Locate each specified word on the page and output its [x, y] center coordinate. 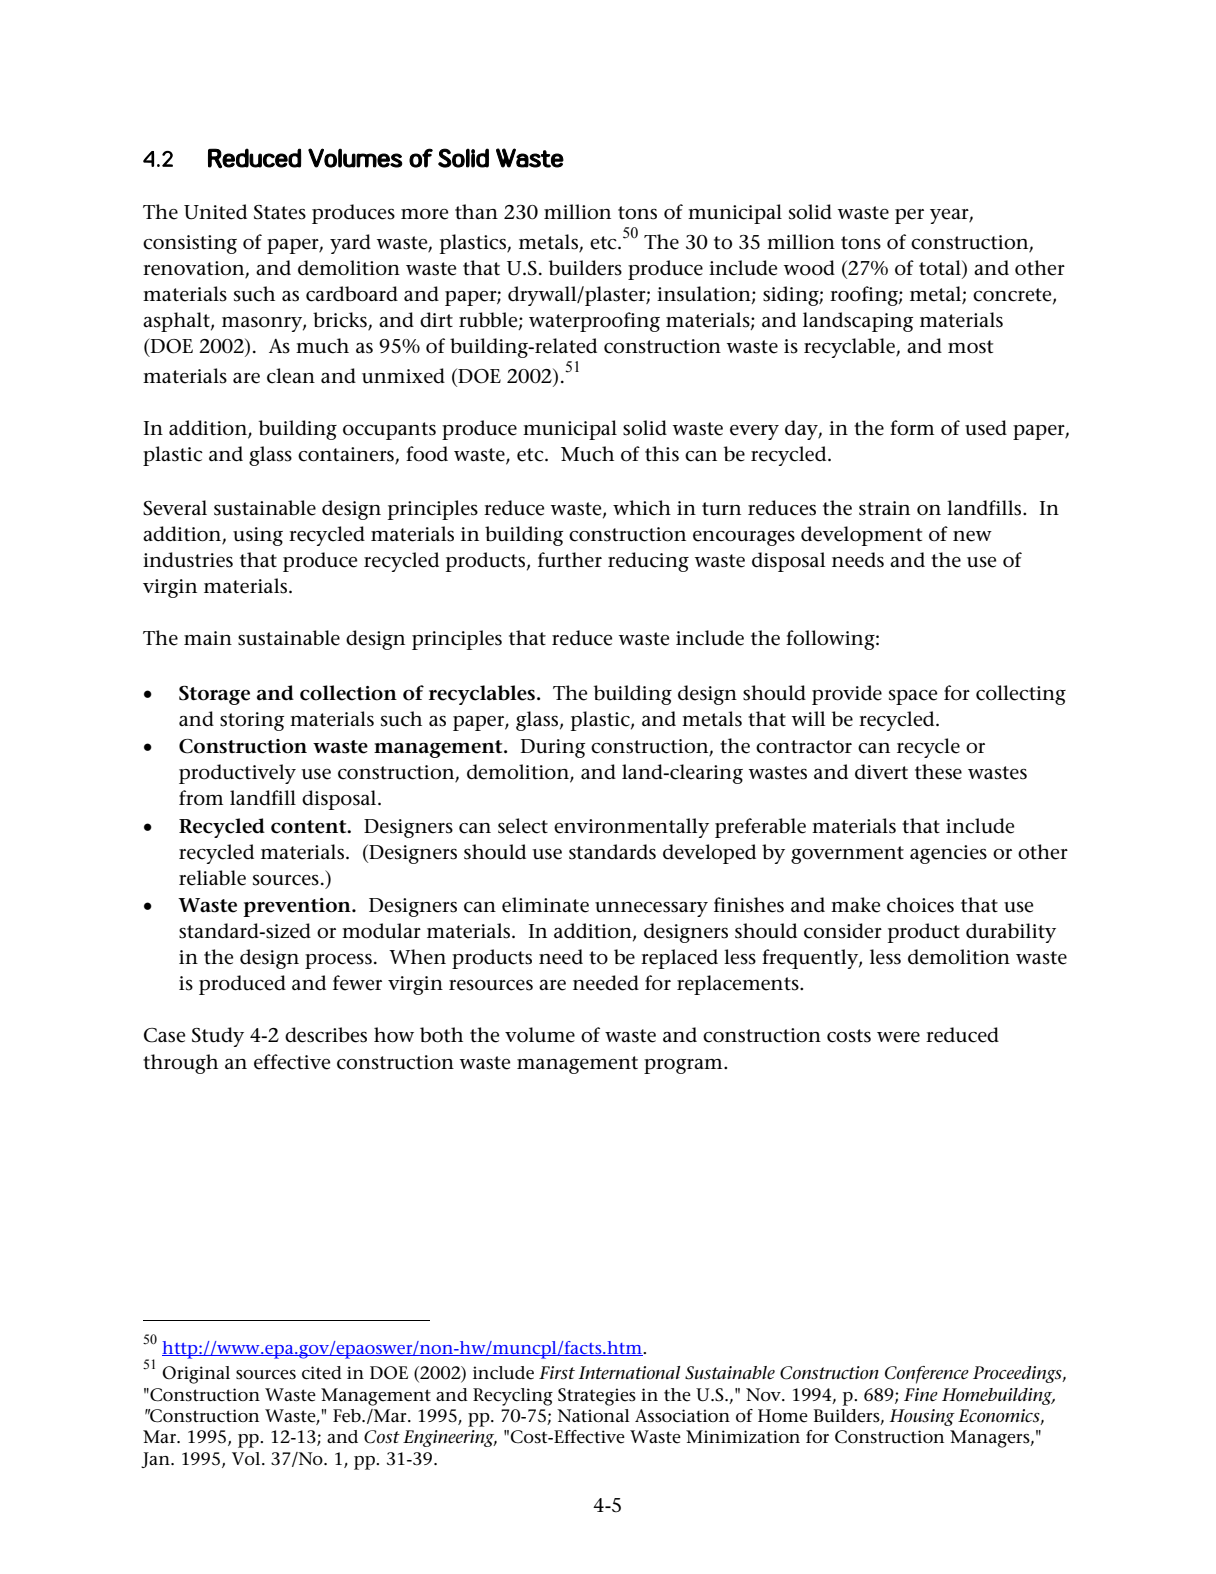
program [684, 1066]
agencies [948, 854]
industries [188, 560]
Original [196, 1375]
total [941, 269]
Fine [921, 1394]
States [280, 212]
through [180, 1064]
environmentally [631, 828]
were [898, 1037]
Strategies [597, 1397]
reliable [212, 878]
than [476, 211]
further [570, 560]
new [972, 536]
